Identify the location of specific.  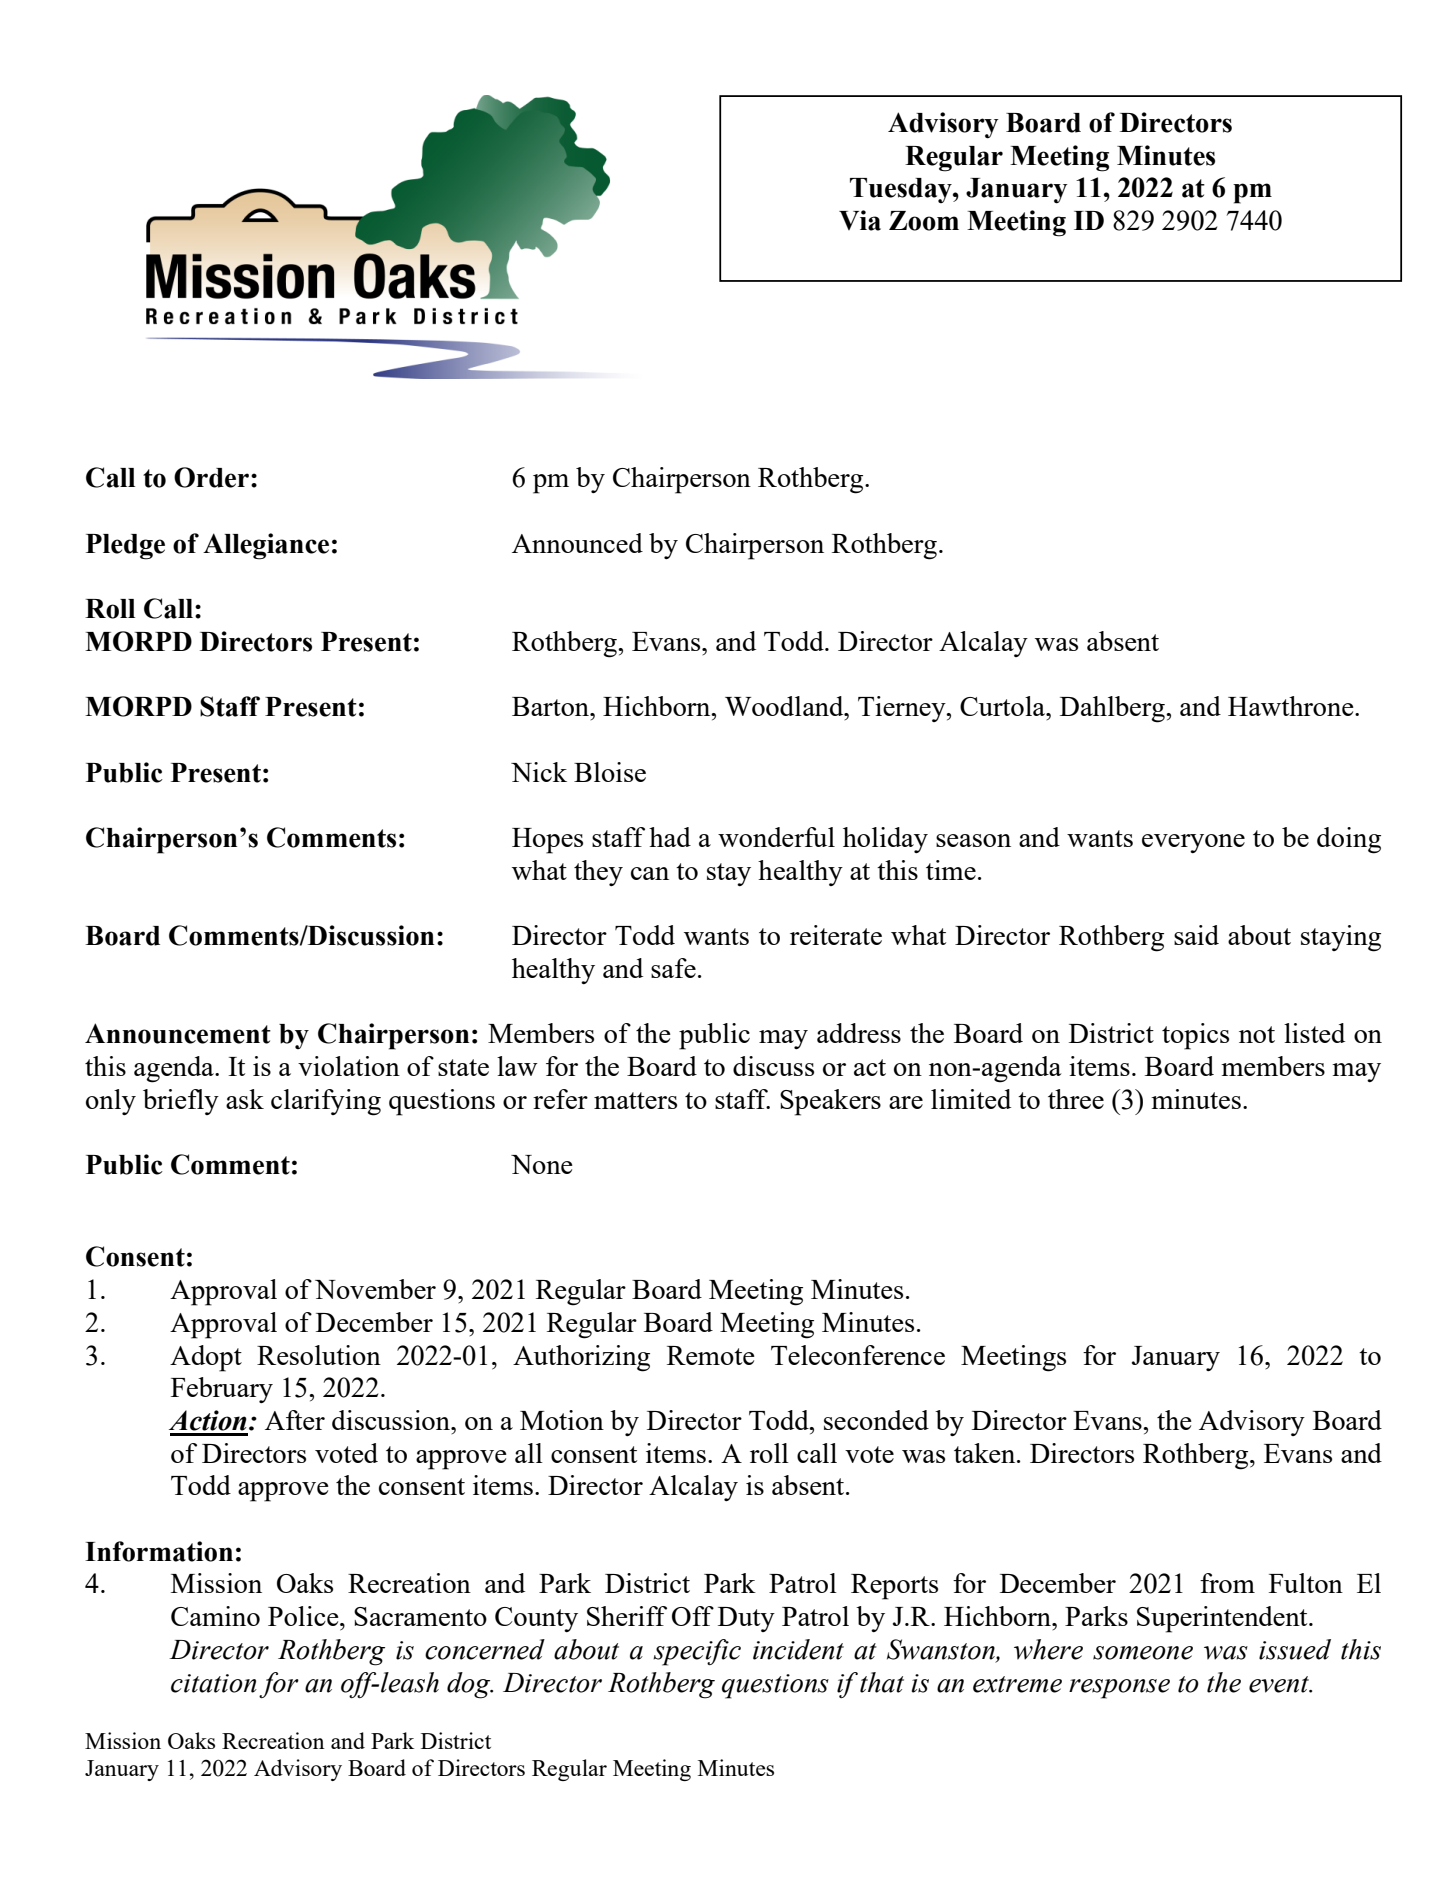
(697, 1652).
